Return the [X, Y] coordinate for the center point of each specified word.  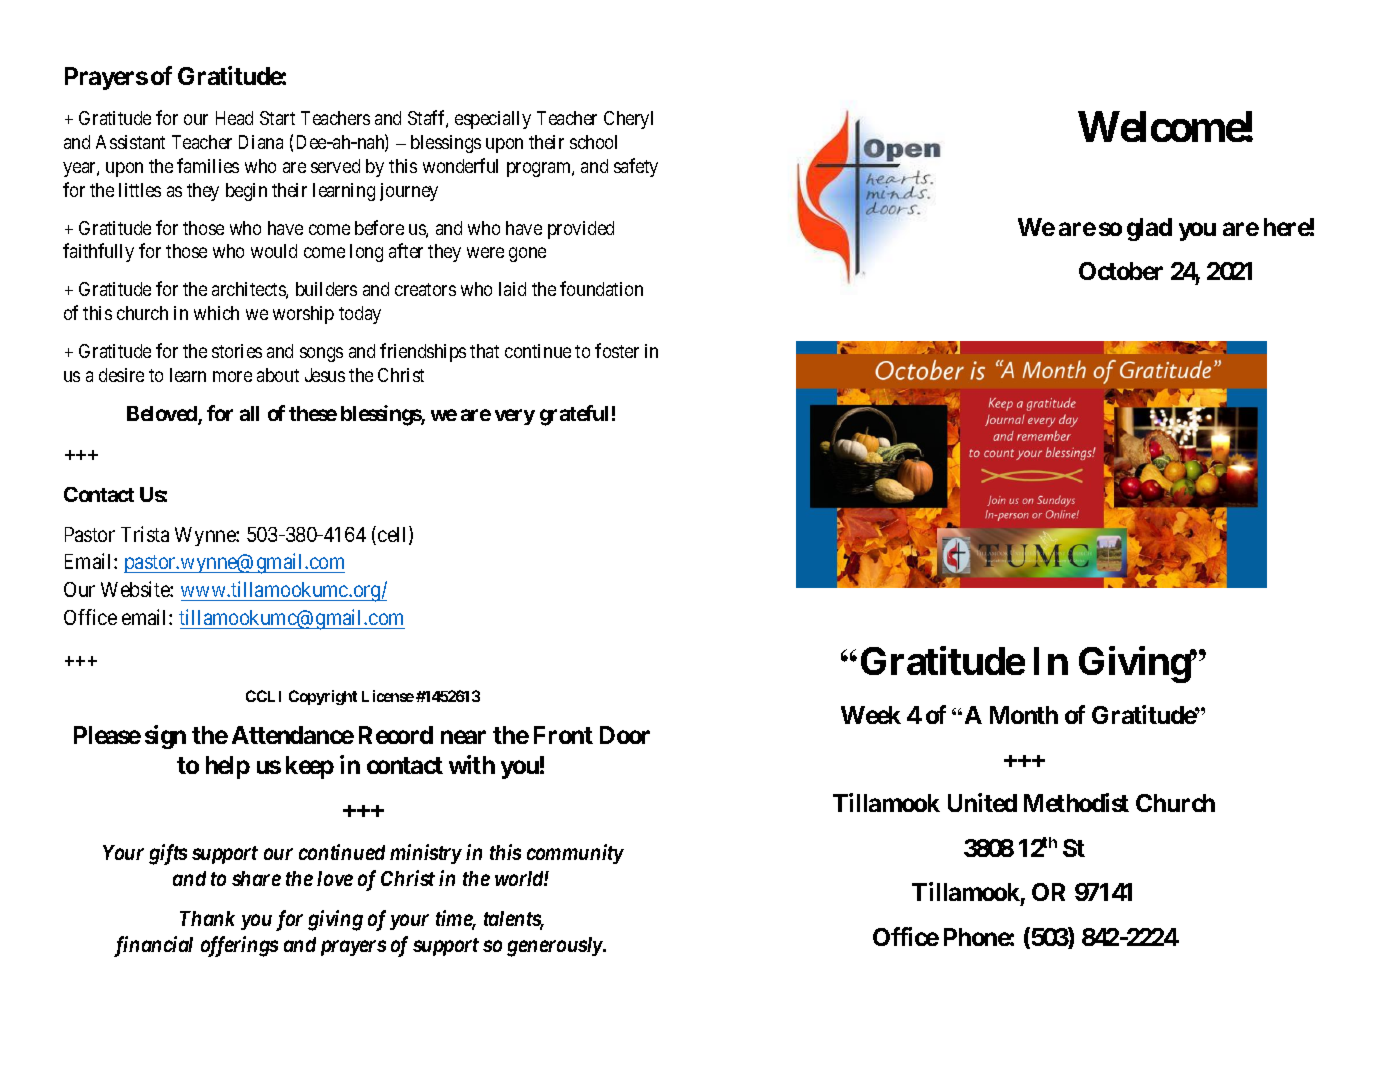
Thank [207, 918]
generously [555, 947]
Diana [261, 142]
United [982, 802]
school [593, 142]
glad [1149, 229]
